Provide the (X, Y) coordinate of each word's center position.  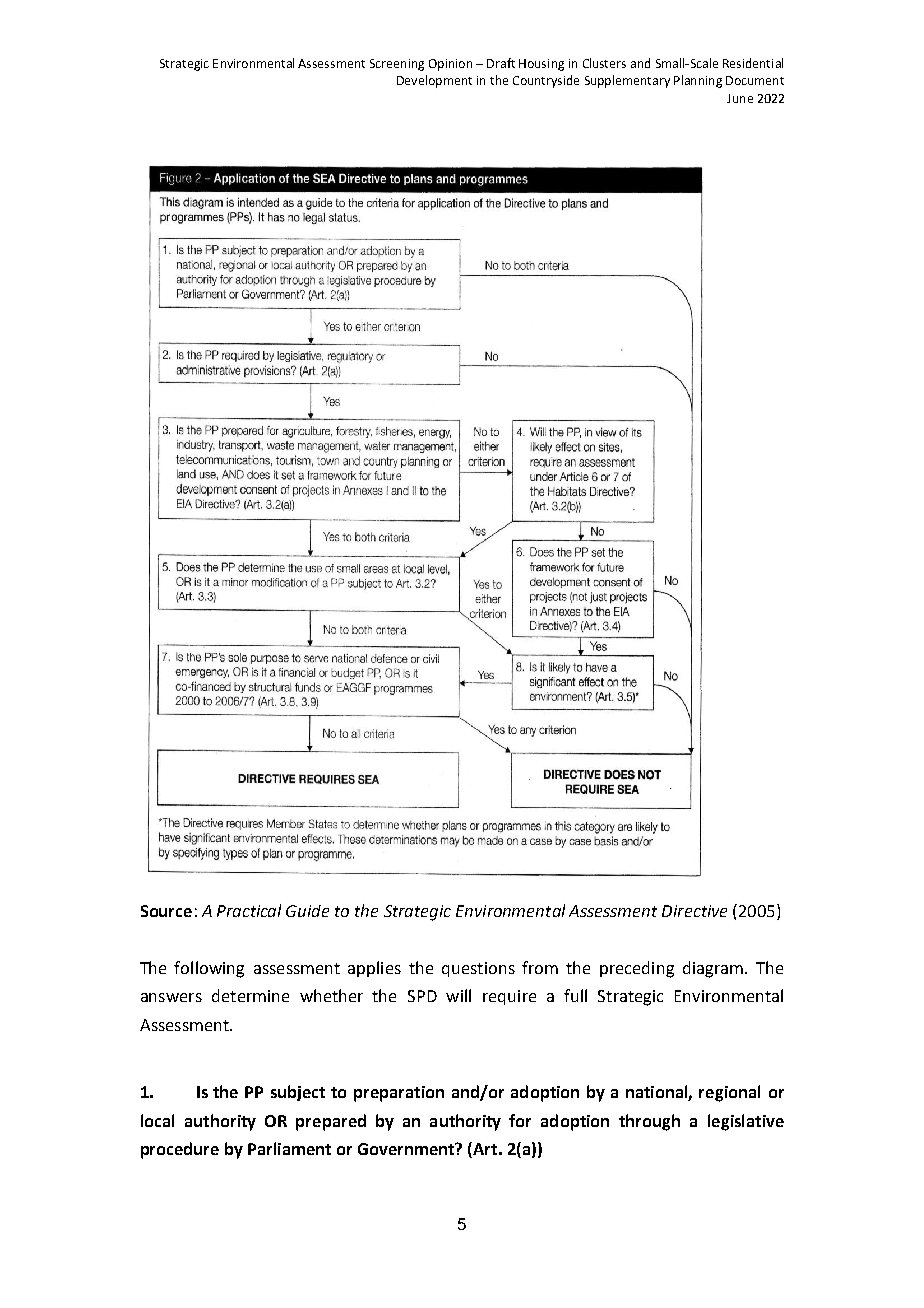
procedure (180, 1150)
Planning (698, 81)
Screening (397, 65)
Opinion (450, 65)
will (458, 995)
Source (166, 911)
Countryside (546, 81)
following (209, 969)
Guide (307, 911)
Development (434, 81)
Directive (694, 911)
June (740, 98)
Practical (249, 910)
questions (478, 969)
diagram (713, 969)
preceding (637, 969)
